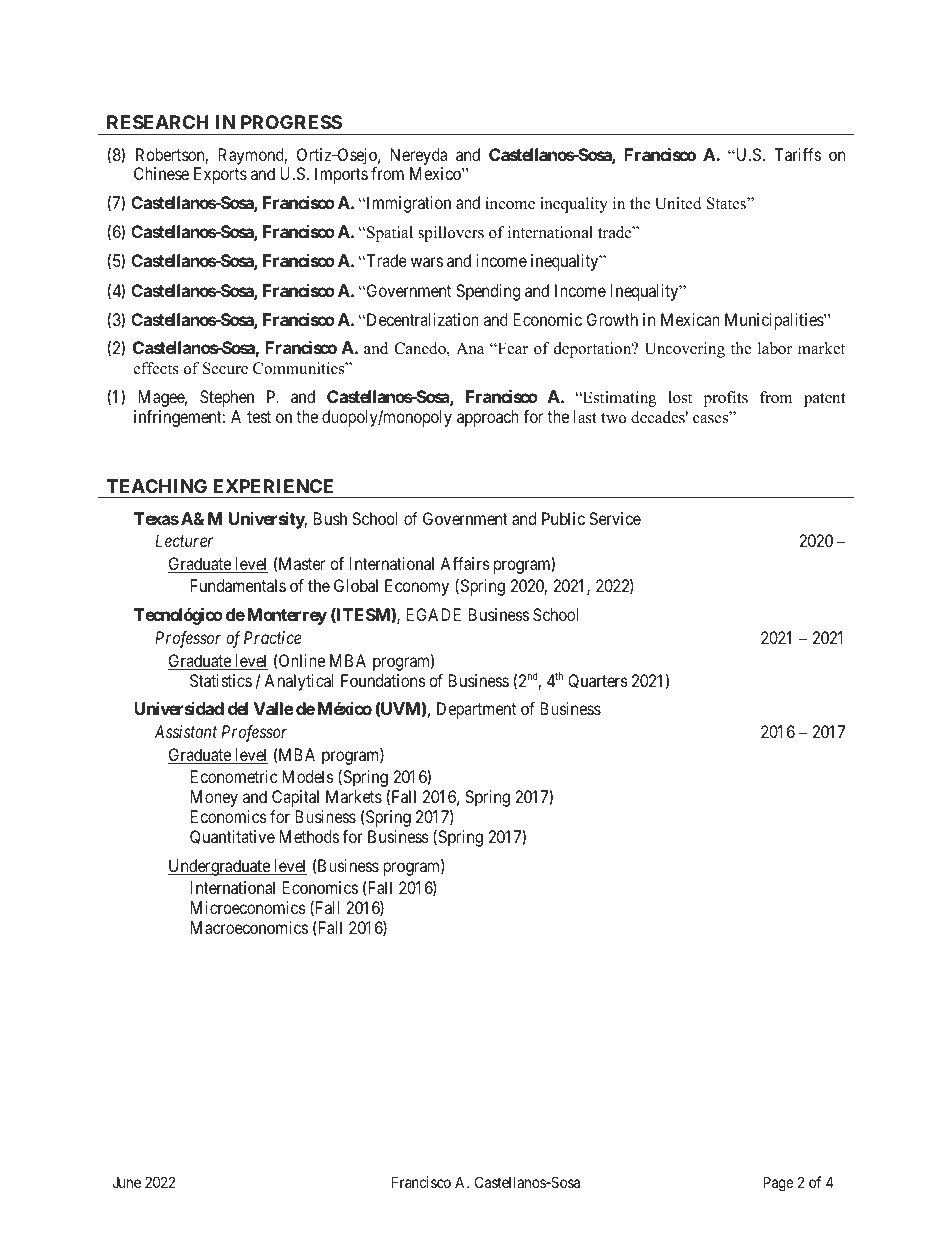  What do you see at coordinates (598, 681) in the image?
I see `Quarters` at bounding box center [598, 681].
